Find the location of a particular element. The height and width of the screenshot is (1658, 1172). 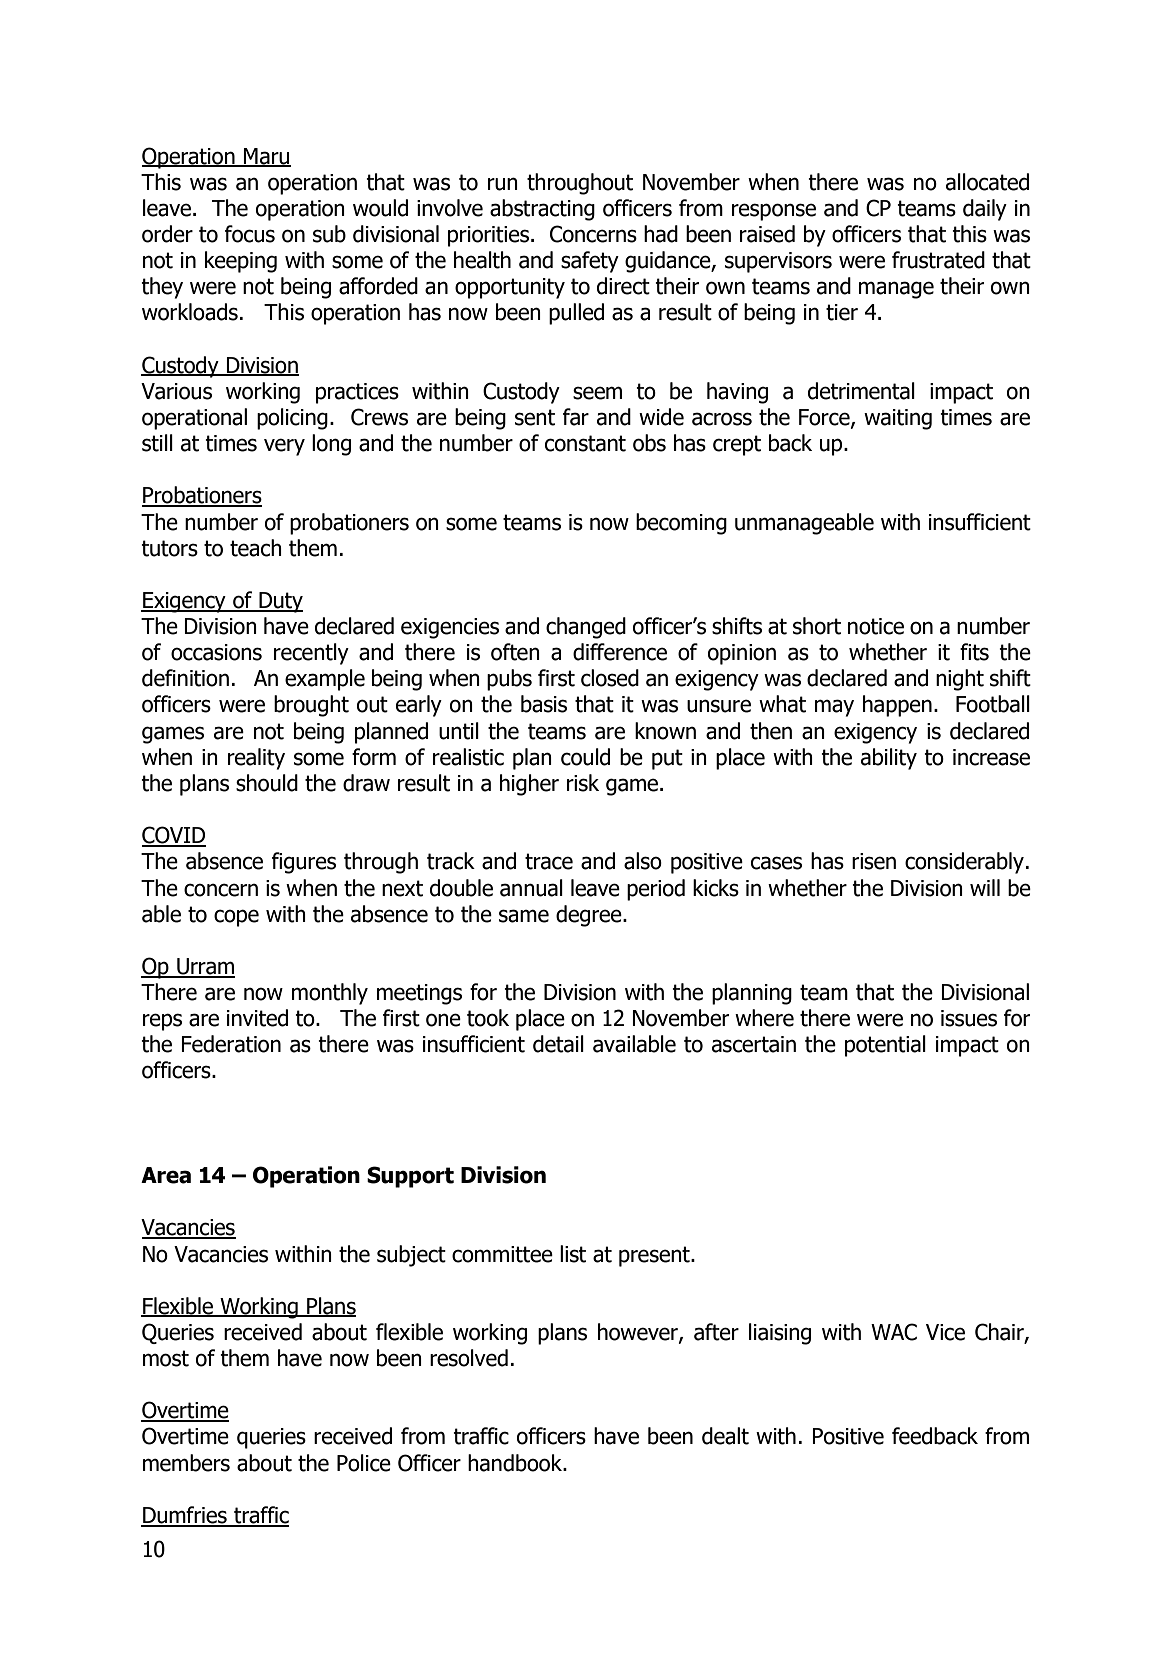

ability is located at coordinates (889, 759).
